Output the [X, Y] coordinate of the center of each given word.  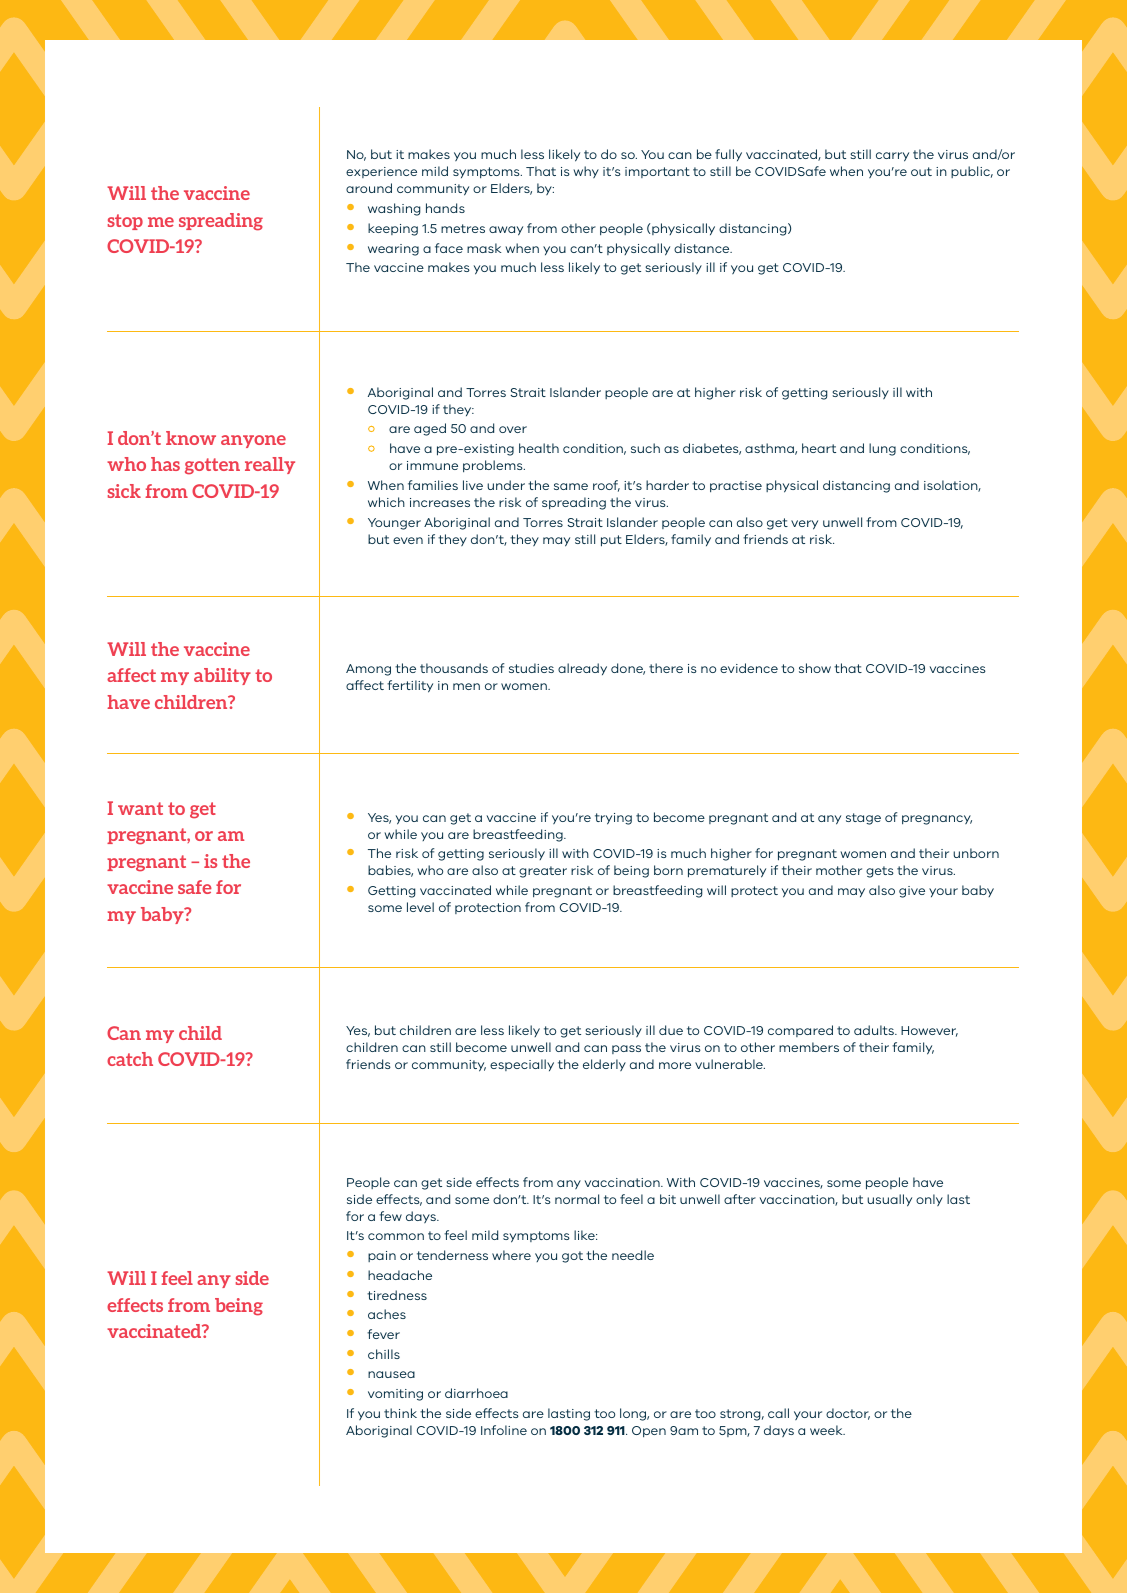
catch [130, 1059]
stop [125, 222]
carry [892, 157]
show [815, 668]
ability [222, 676]
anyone [253, 441]
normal [577, 1199]
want [140, 808]
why [586, 172]
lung [882, 449]
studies [531, 668]
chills [384, 1354]
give [912, 892]
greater [543, 872]
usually [889, 1200]
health [539, 448]
